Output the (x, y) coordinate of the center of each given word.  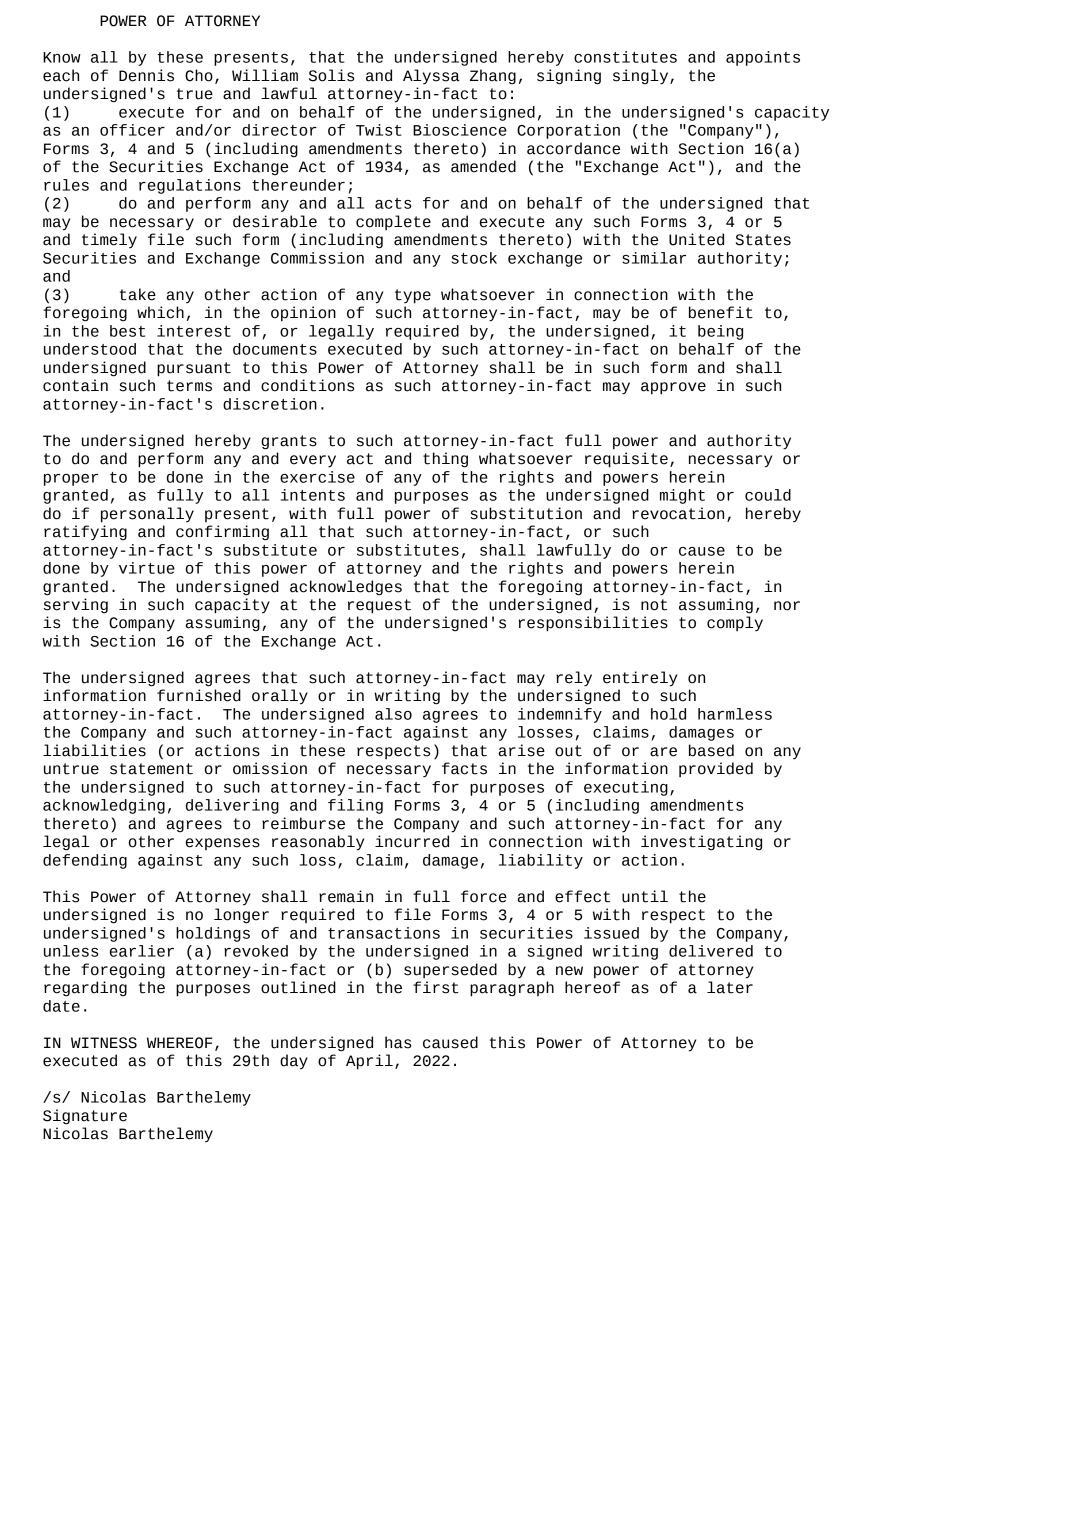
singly (642, 77)
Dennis (146, 75)
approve (673, 388)
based (711, 750)
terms (189, 386)
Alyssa (431, 77)
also (393, 714)
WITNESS (104, 1043)
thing (445, 460)
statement (151, 769)
